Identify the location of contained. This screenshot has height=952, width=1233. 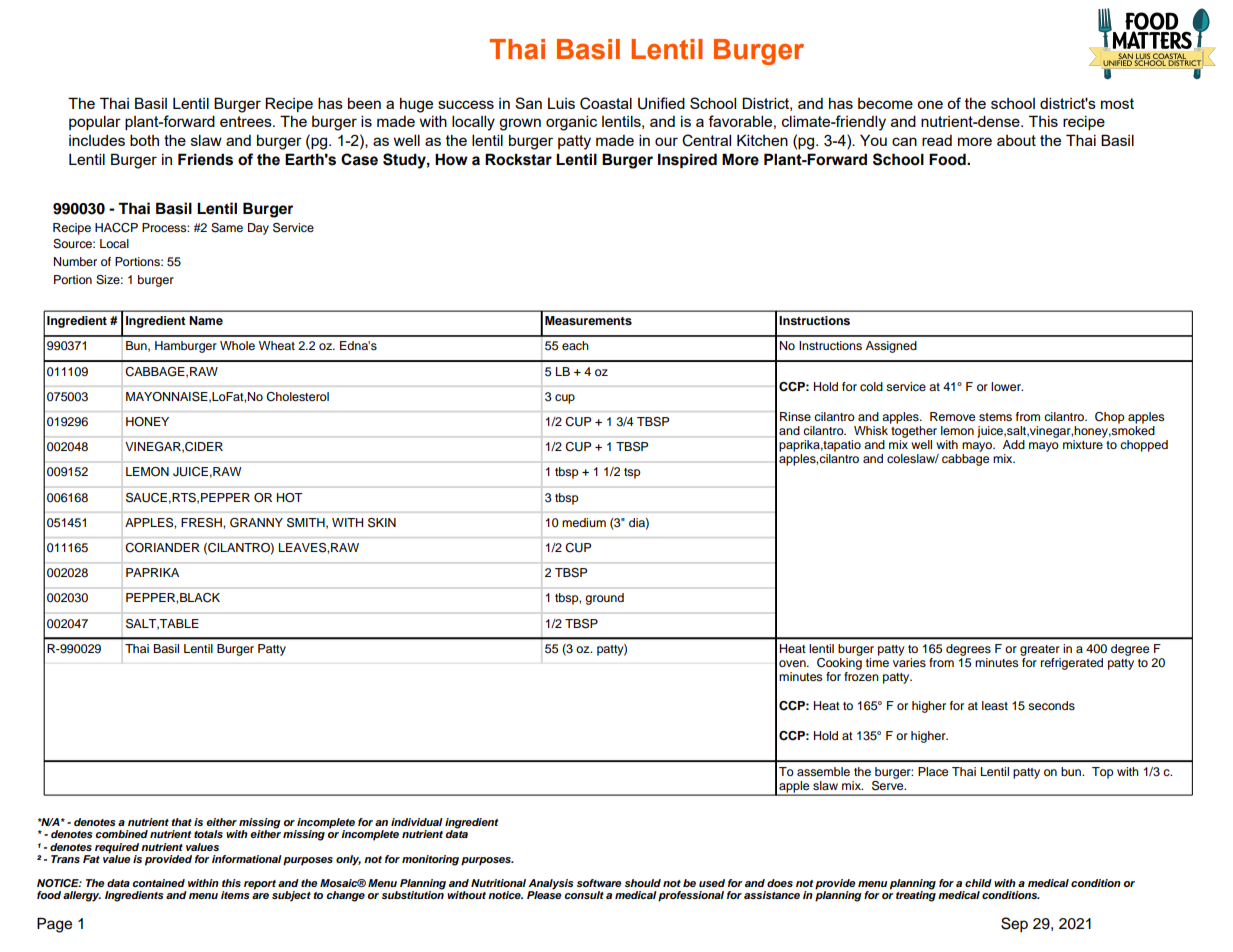
(158, 883).
